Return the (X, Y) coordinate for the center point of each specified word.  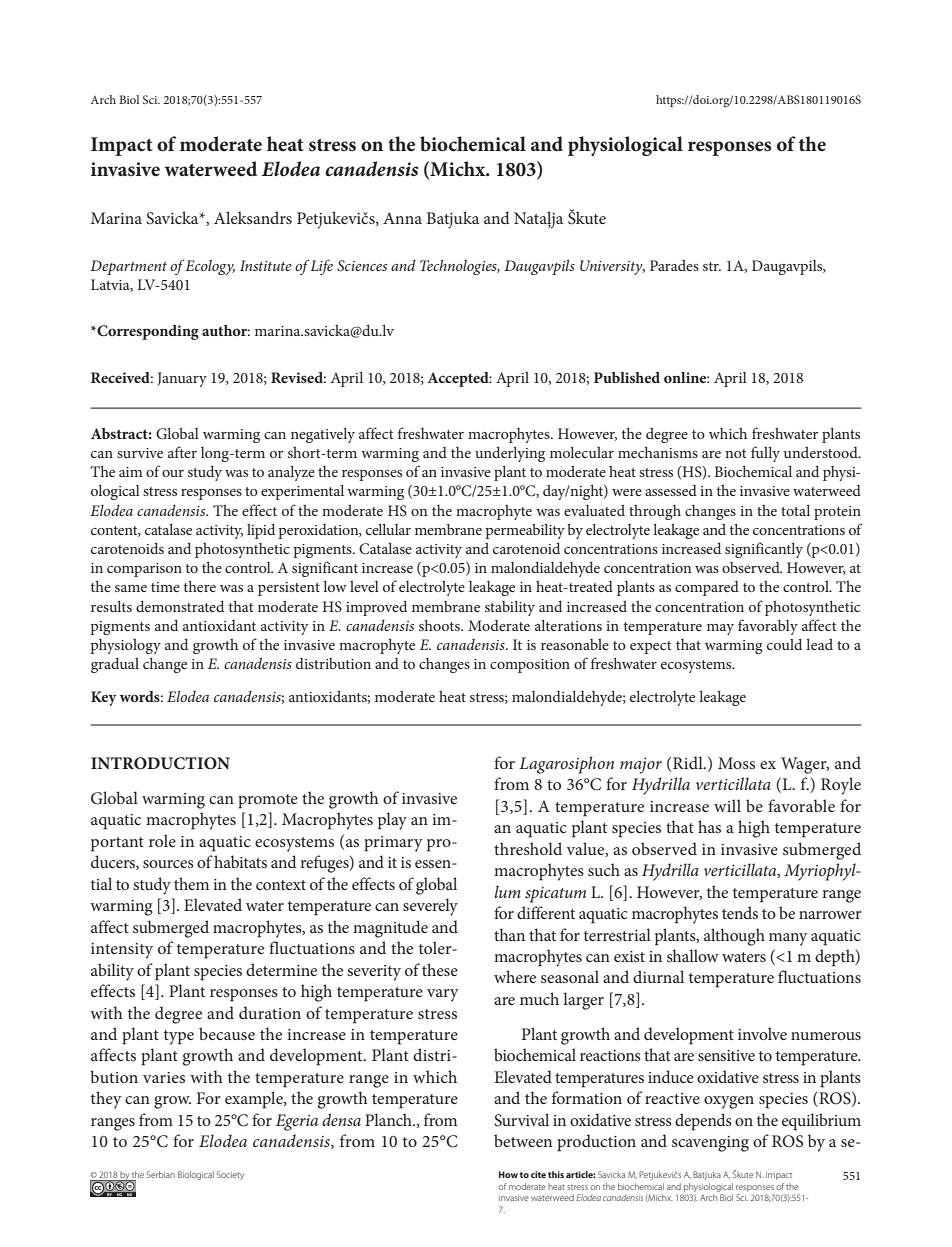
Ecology (210, 267)
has (709, 826)
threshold (528, 848)
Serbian (161, 1174)
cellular (388, 529)
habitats (240, 861)
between (523, 1140)
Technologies (459, 267)
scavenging (710, 1144)
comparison (144, 570)
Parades (674, 265)
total (795, 510)
